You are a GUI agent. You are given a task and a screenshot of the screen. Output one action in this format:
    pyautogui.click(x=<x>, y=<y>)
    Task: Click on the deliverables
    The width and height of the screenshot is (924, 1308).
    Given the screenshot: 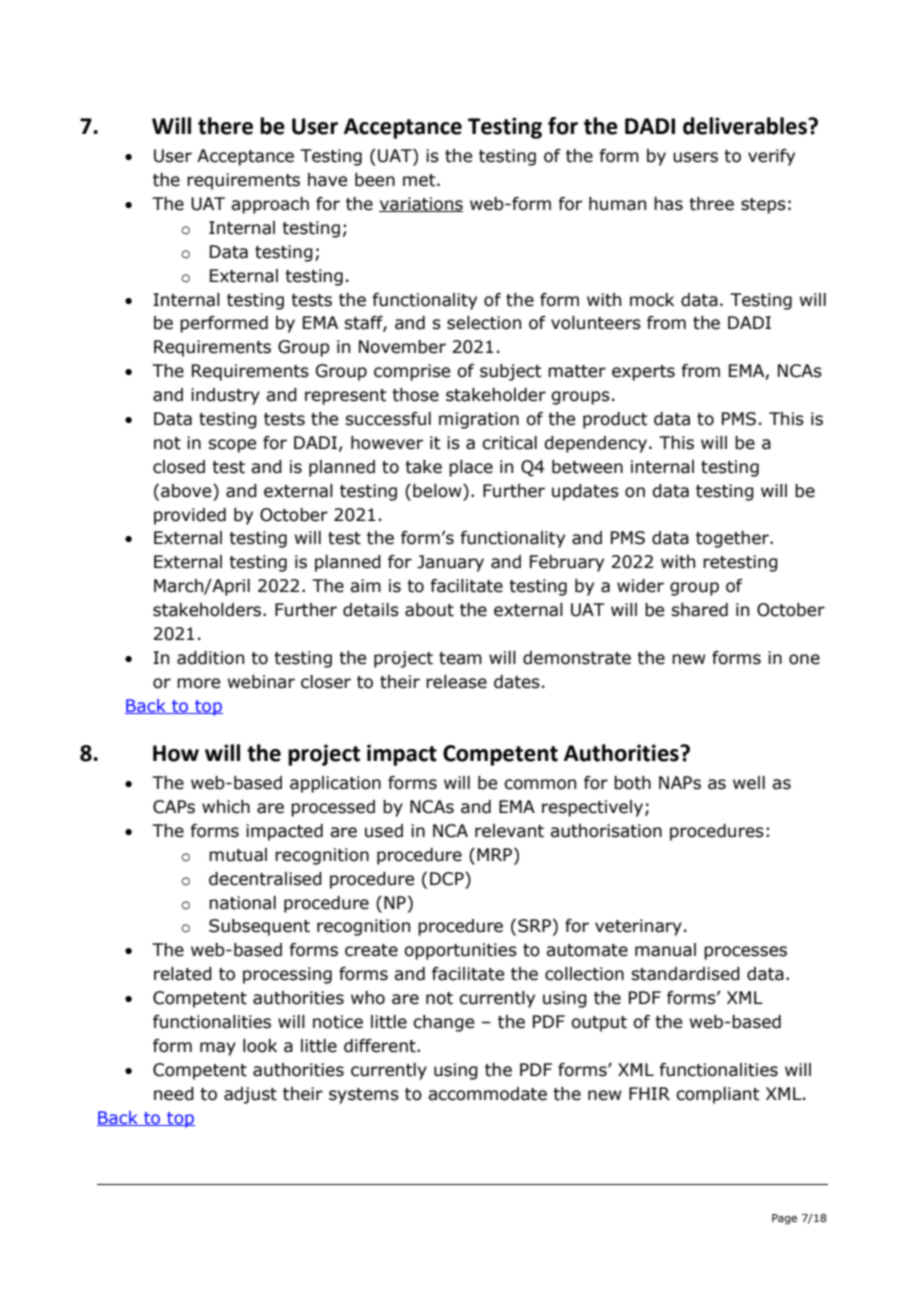 What is the action you would take?
    pyautogui.click(x=746, y=126)
